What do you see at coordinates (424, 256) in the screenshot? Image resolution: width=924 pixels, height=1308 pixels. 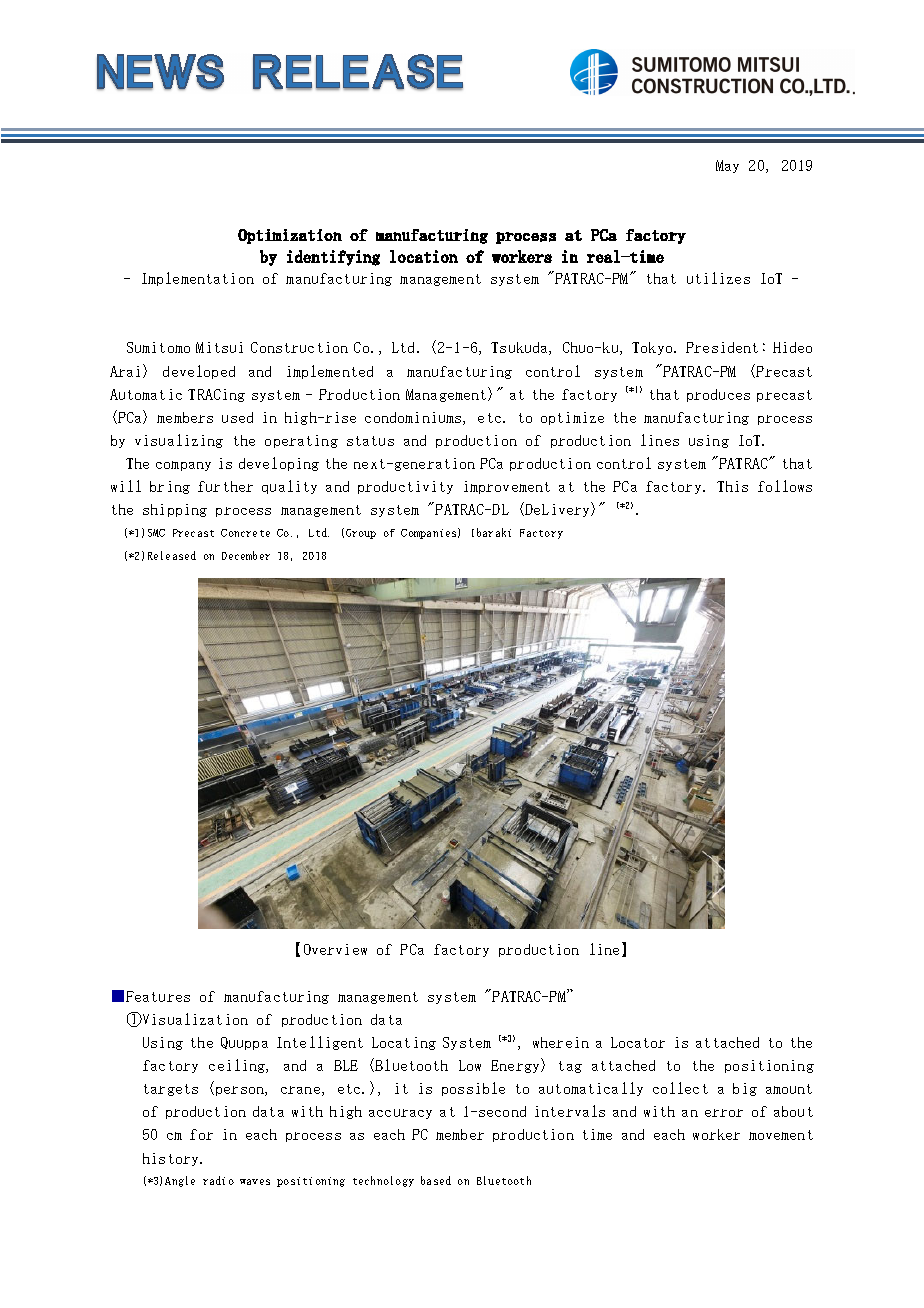 I see `location` at bounding box center [424, 256].
